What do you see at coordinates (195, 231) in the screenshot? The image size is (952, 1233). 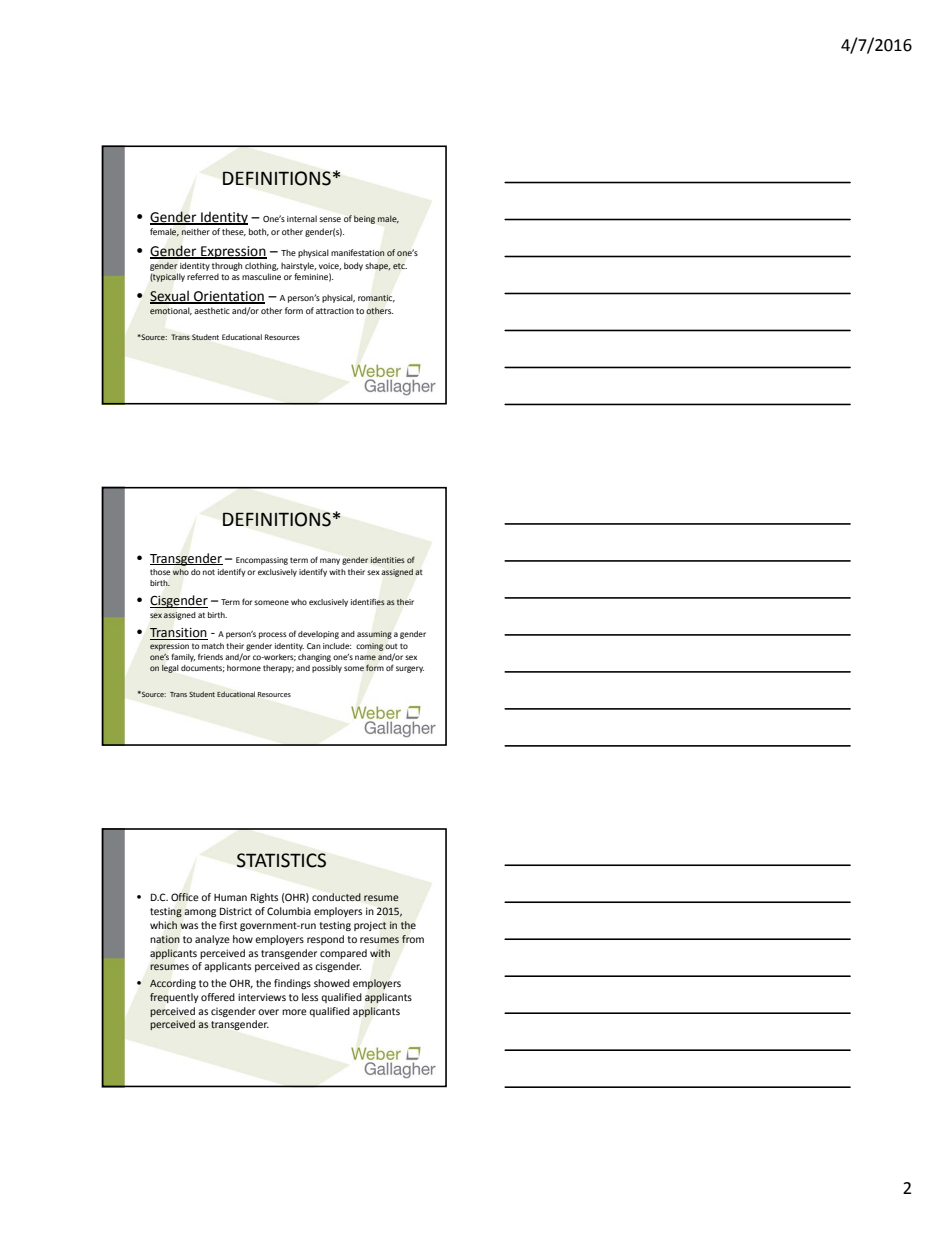 I see `neither` at bounding box center [195, 231].
